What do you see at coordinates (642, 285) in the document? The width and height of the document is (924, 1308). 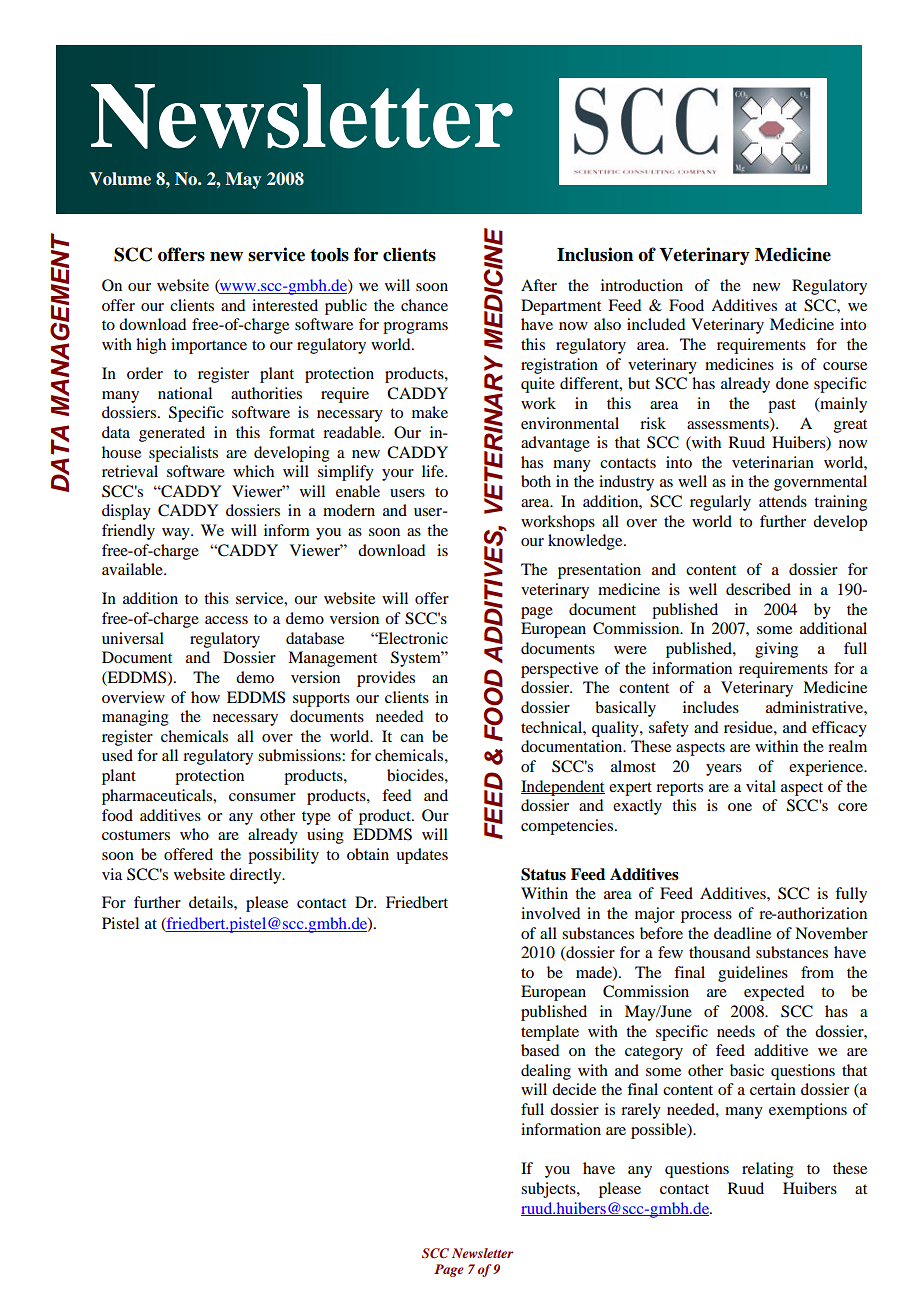 I see `introduction` at bounding box center [642, 285].
